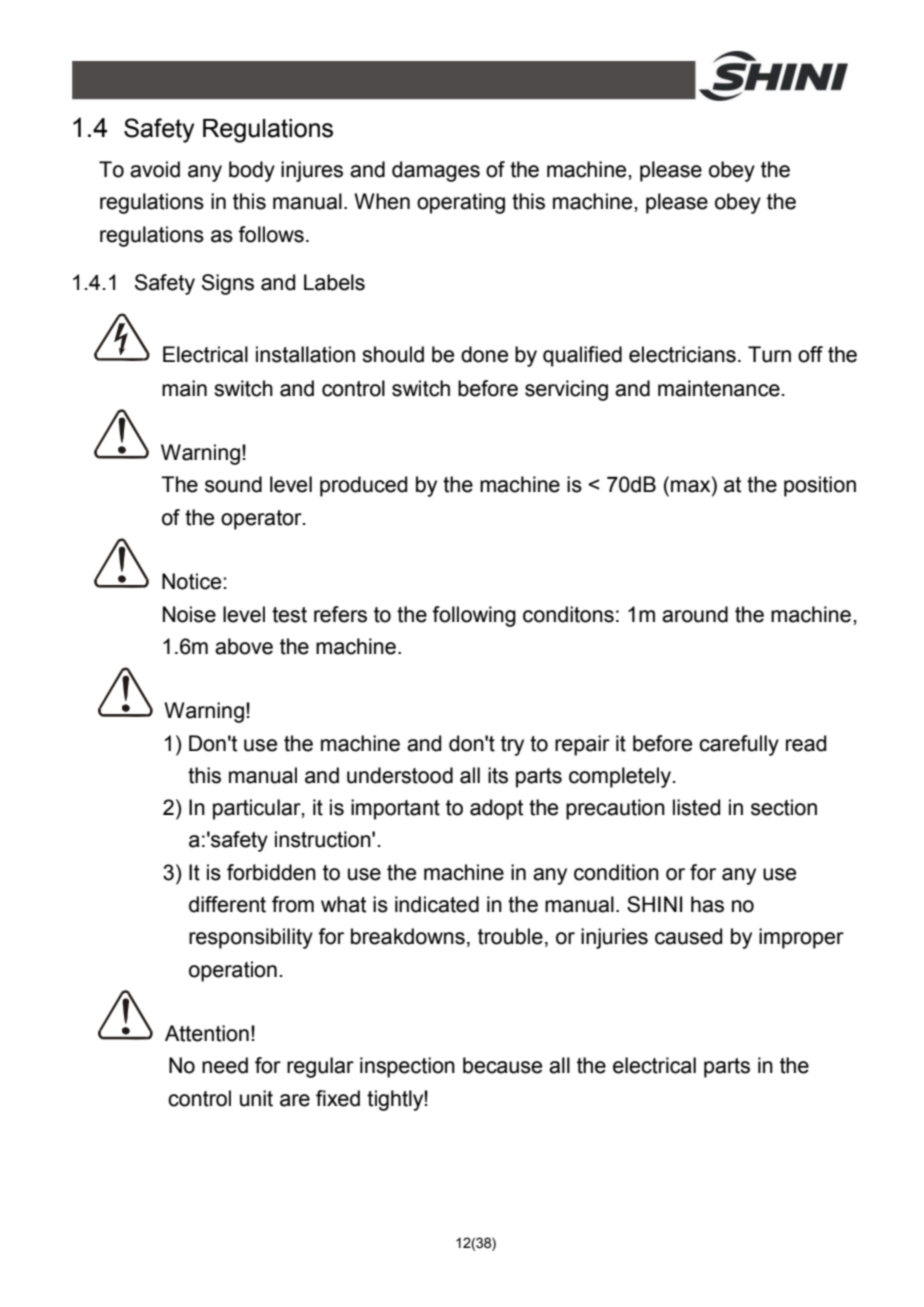  What do you see at coordinates (801, 938) in the screenshot?
I see `improper` at bounding box center [801, 938].
